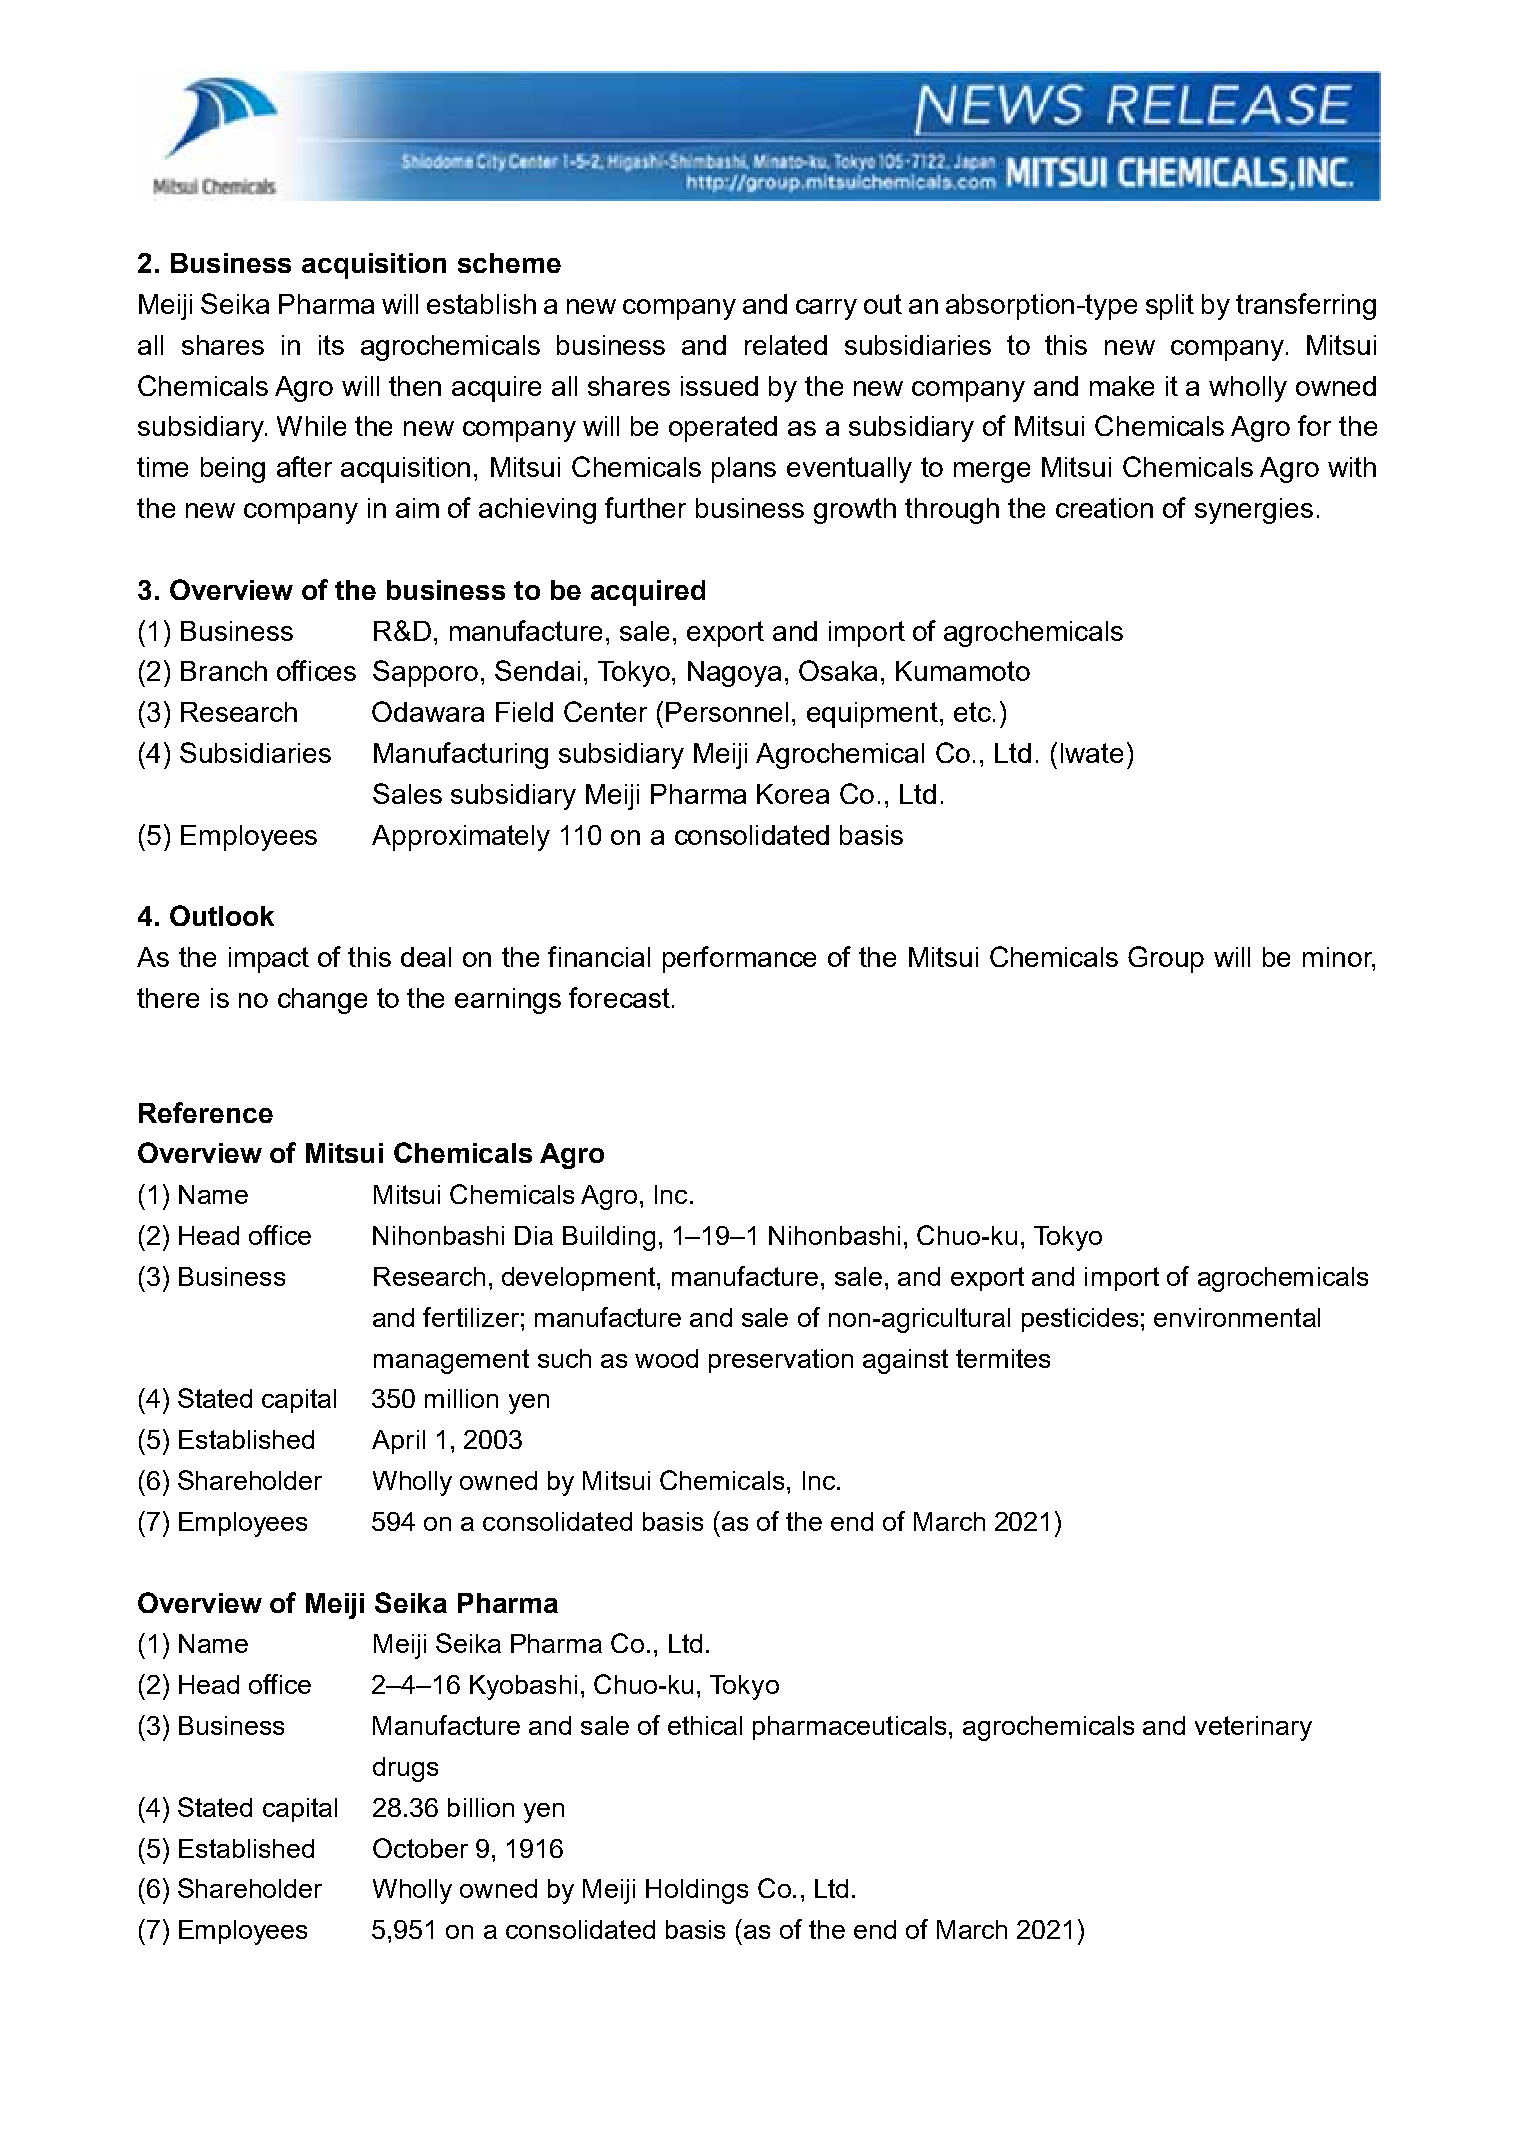 The width and height of the screenshot is (1519, 2149). Describe the element at coordinates (1237, 1317) in the screenshot. I see `environmental` at that location.
